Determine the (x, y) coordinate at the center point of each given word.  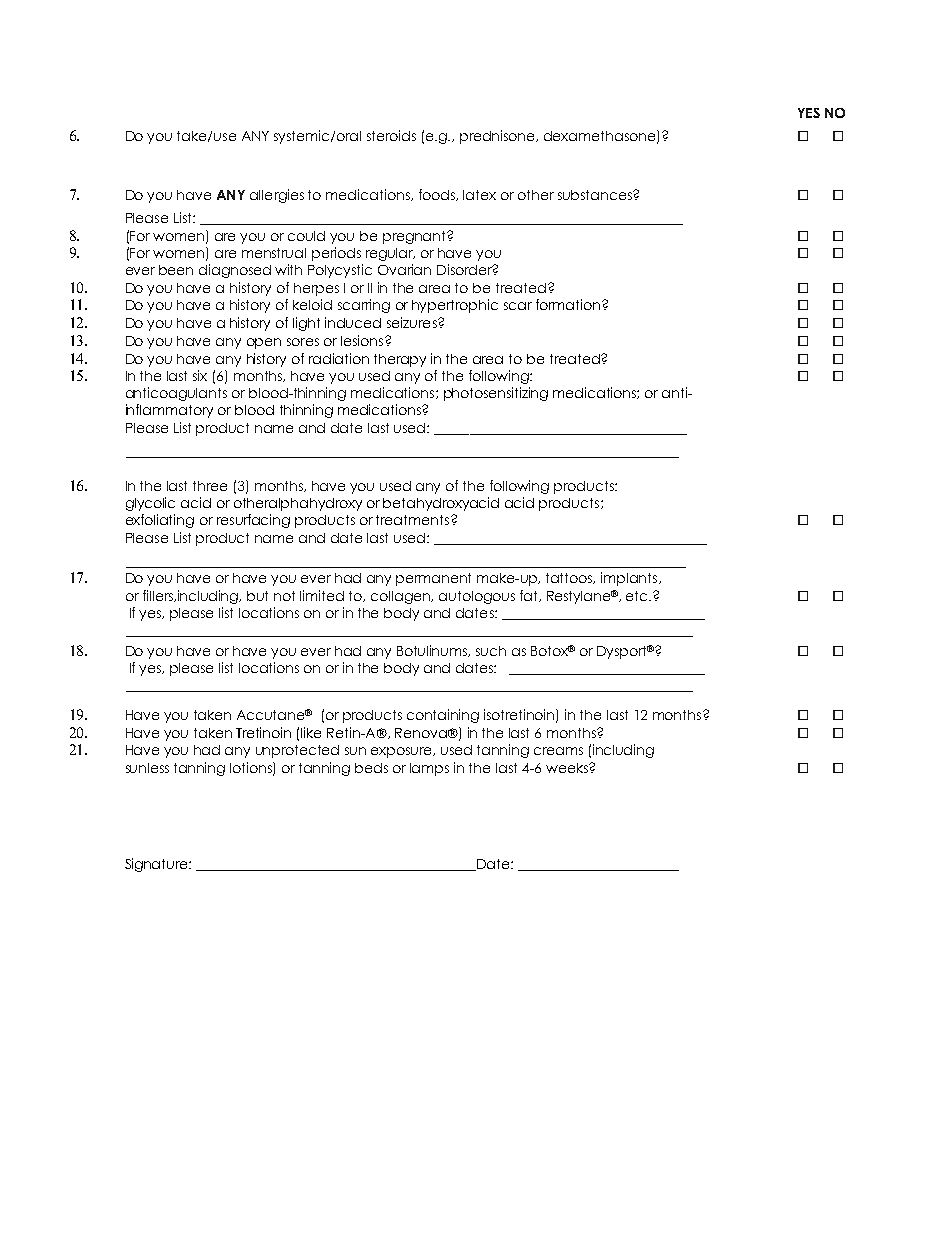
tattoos (570, 578)
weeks (568, 768)
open (264, 343)
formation (568, 304)
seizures (413, 322)
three (210, 486)
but (257, 596)
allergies (277, 196)
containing (443, 716)
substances (596, 195)
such (491, 651)
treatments (414, 520)
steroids (391, 135)
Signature (157, 865)
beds (371, 768)
